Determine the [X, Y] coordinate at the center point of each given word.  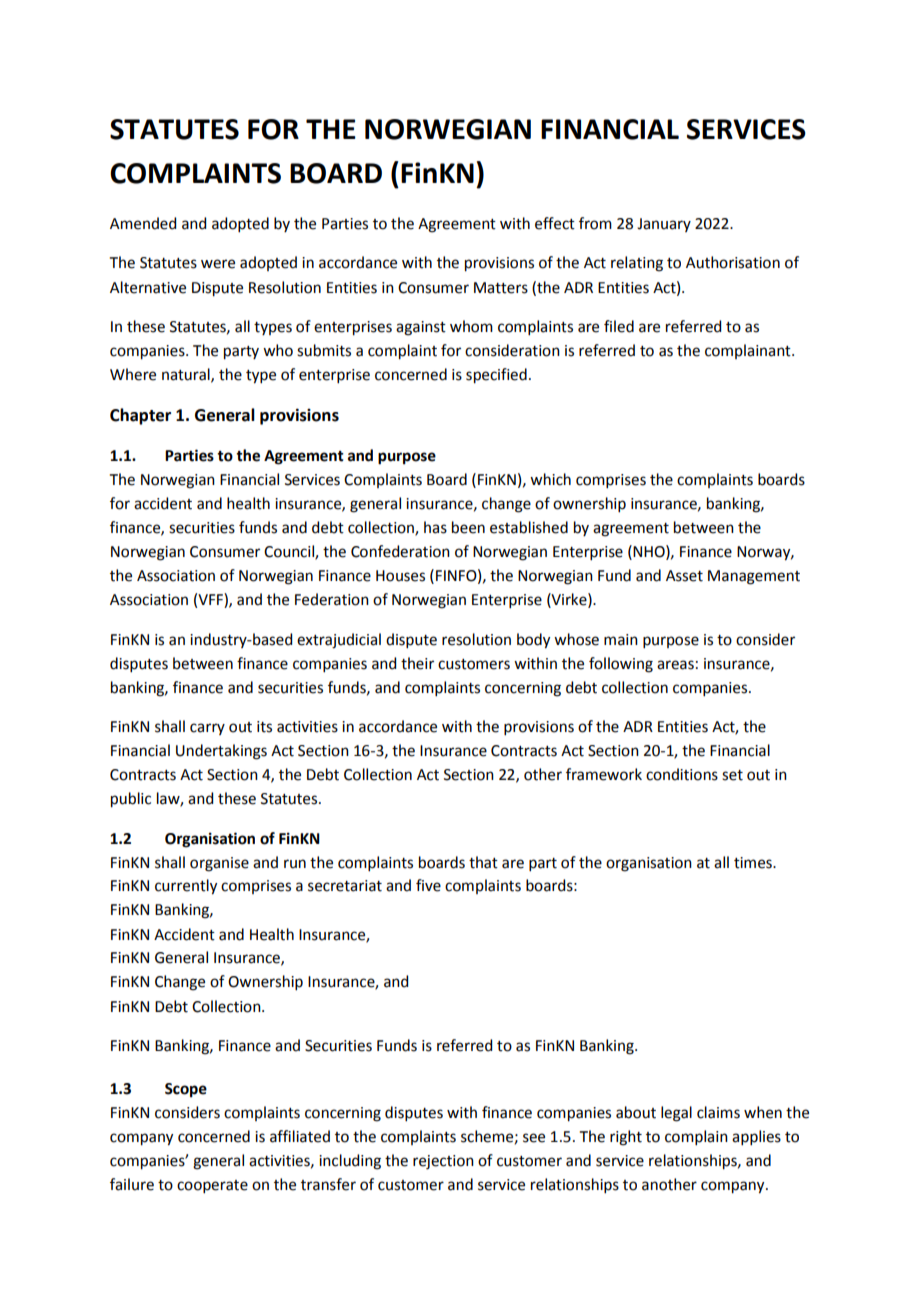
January [664, 225]
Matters [501, 288]
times [754, 863]
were [218, 264]
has [435, 527]
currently [186, 887]
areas [675, 665]
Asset [684, 576]
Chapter [140, 416]
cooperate [212, 1186]
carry [207, 729]
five [428, 885]
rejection [443, 1162]
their [417, 663]
